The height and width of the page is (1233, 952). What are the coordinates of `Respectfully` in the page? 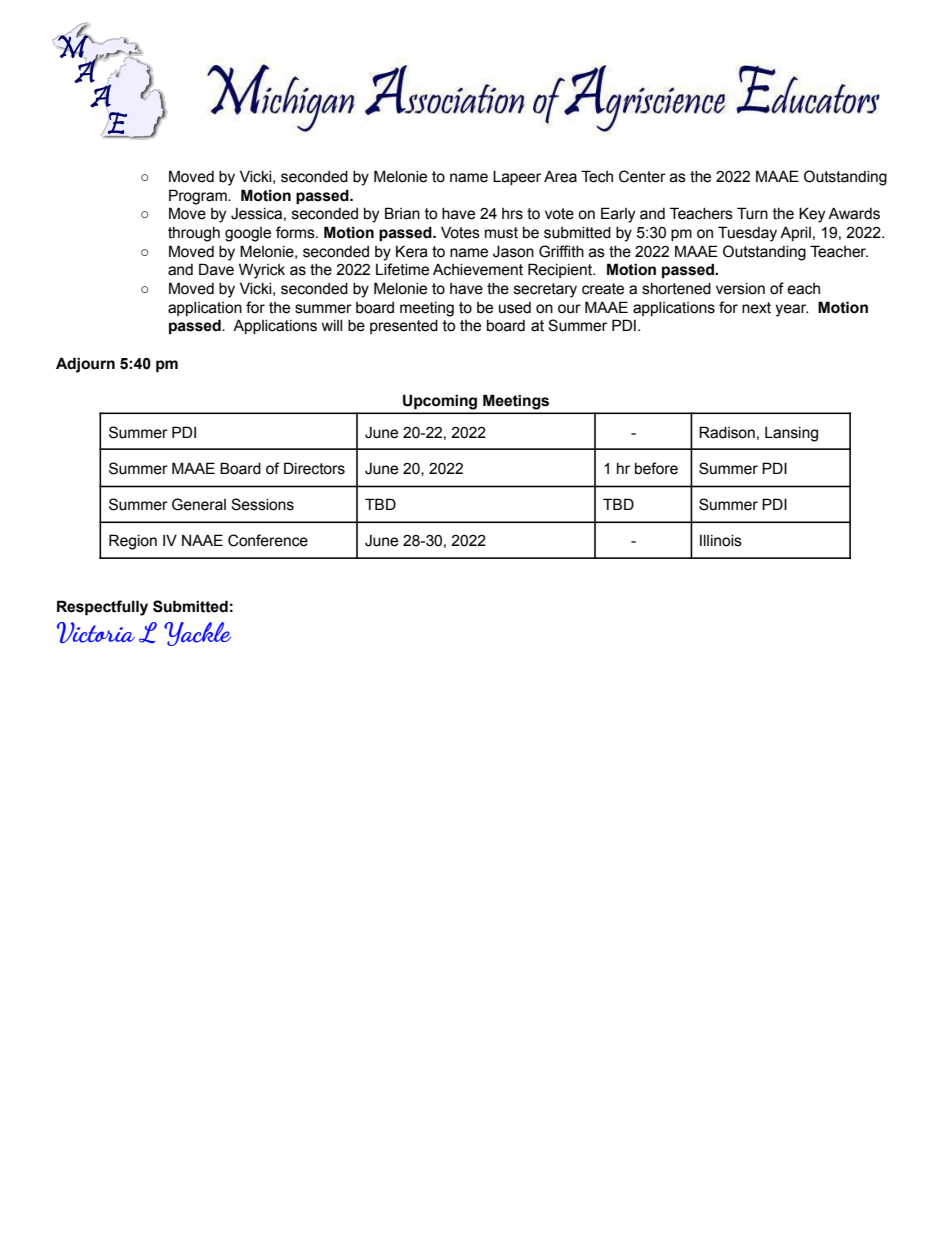 It's located at (102, 608).
